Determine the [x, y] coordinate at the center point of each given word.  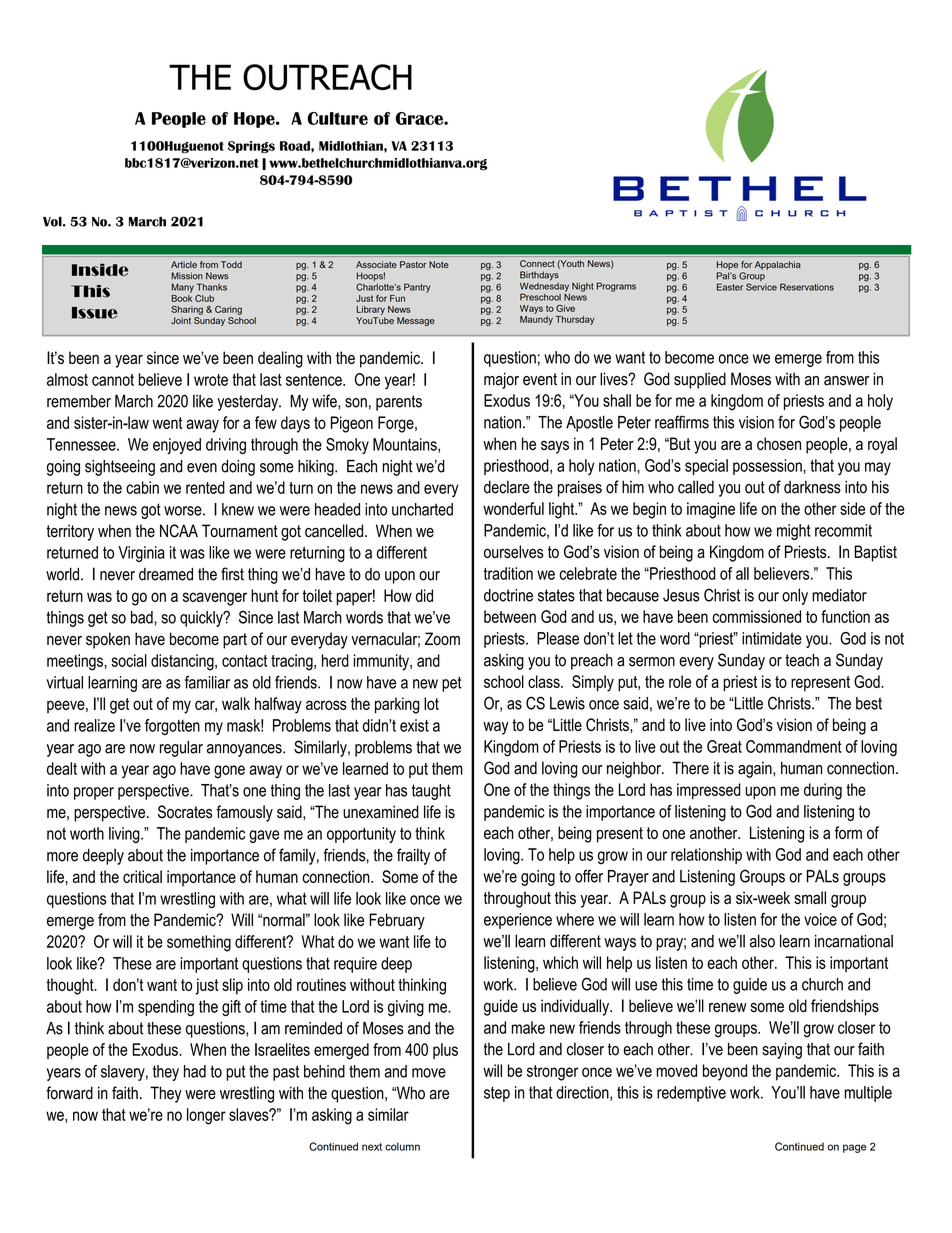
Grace [420, 118]
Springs [251, 147]
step [497, 1094]
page [854, 1148]
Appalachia [778, 265]
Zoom [442, 638]
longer [206, 1116]
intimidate [772, 638]
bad [143, 617]
